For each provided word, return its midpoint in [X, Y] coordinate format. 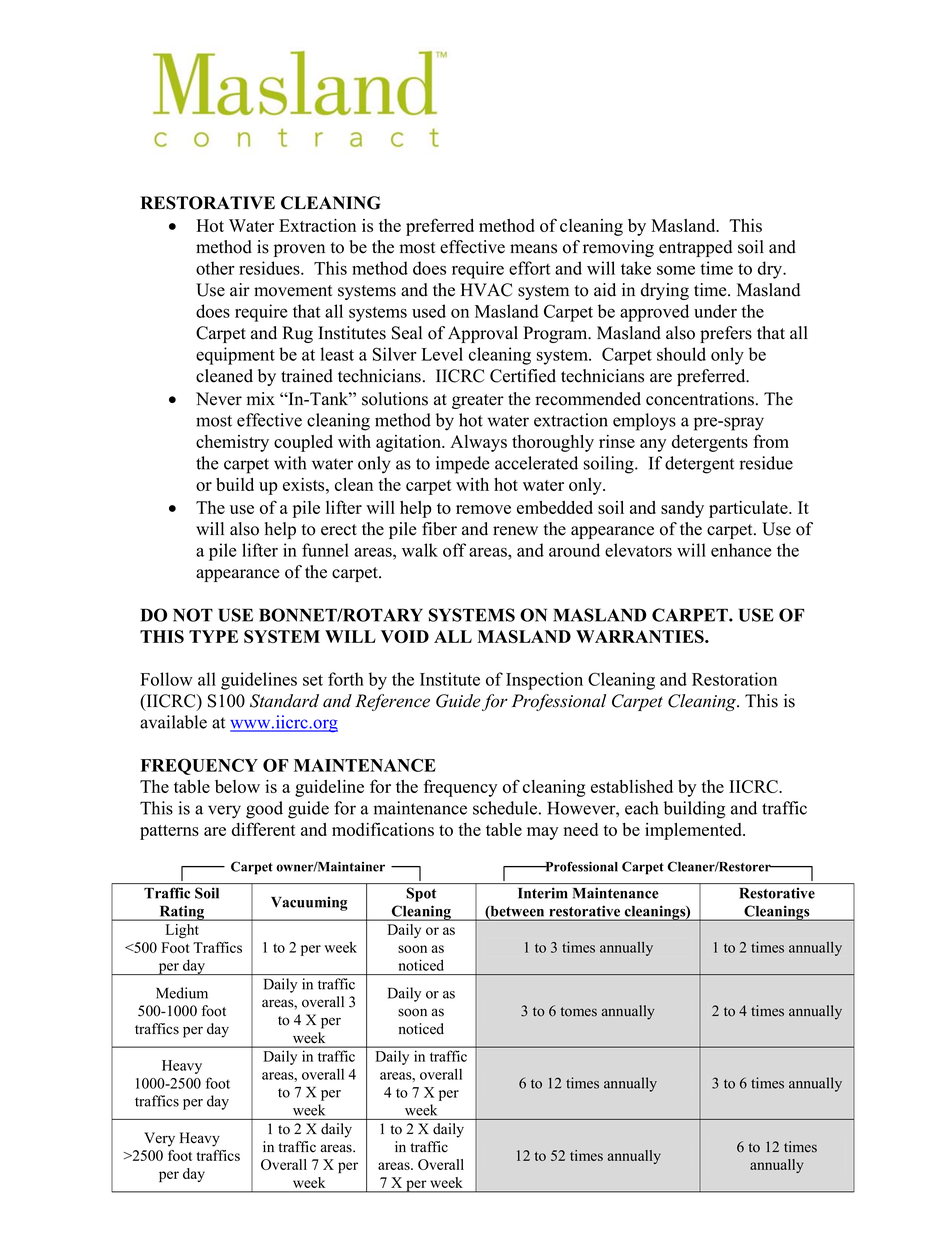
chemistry [232, 443]
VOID [405, 636]
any [653, 445]
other [215, 268]
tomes [579, 1012]
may [542, 833]
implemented [694, 831]
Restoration [734, 679]
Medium [182, 993]
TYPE [213, 636]
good [264, 810]
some [676, 270]
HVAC [486, 290]
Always [478, 443]
